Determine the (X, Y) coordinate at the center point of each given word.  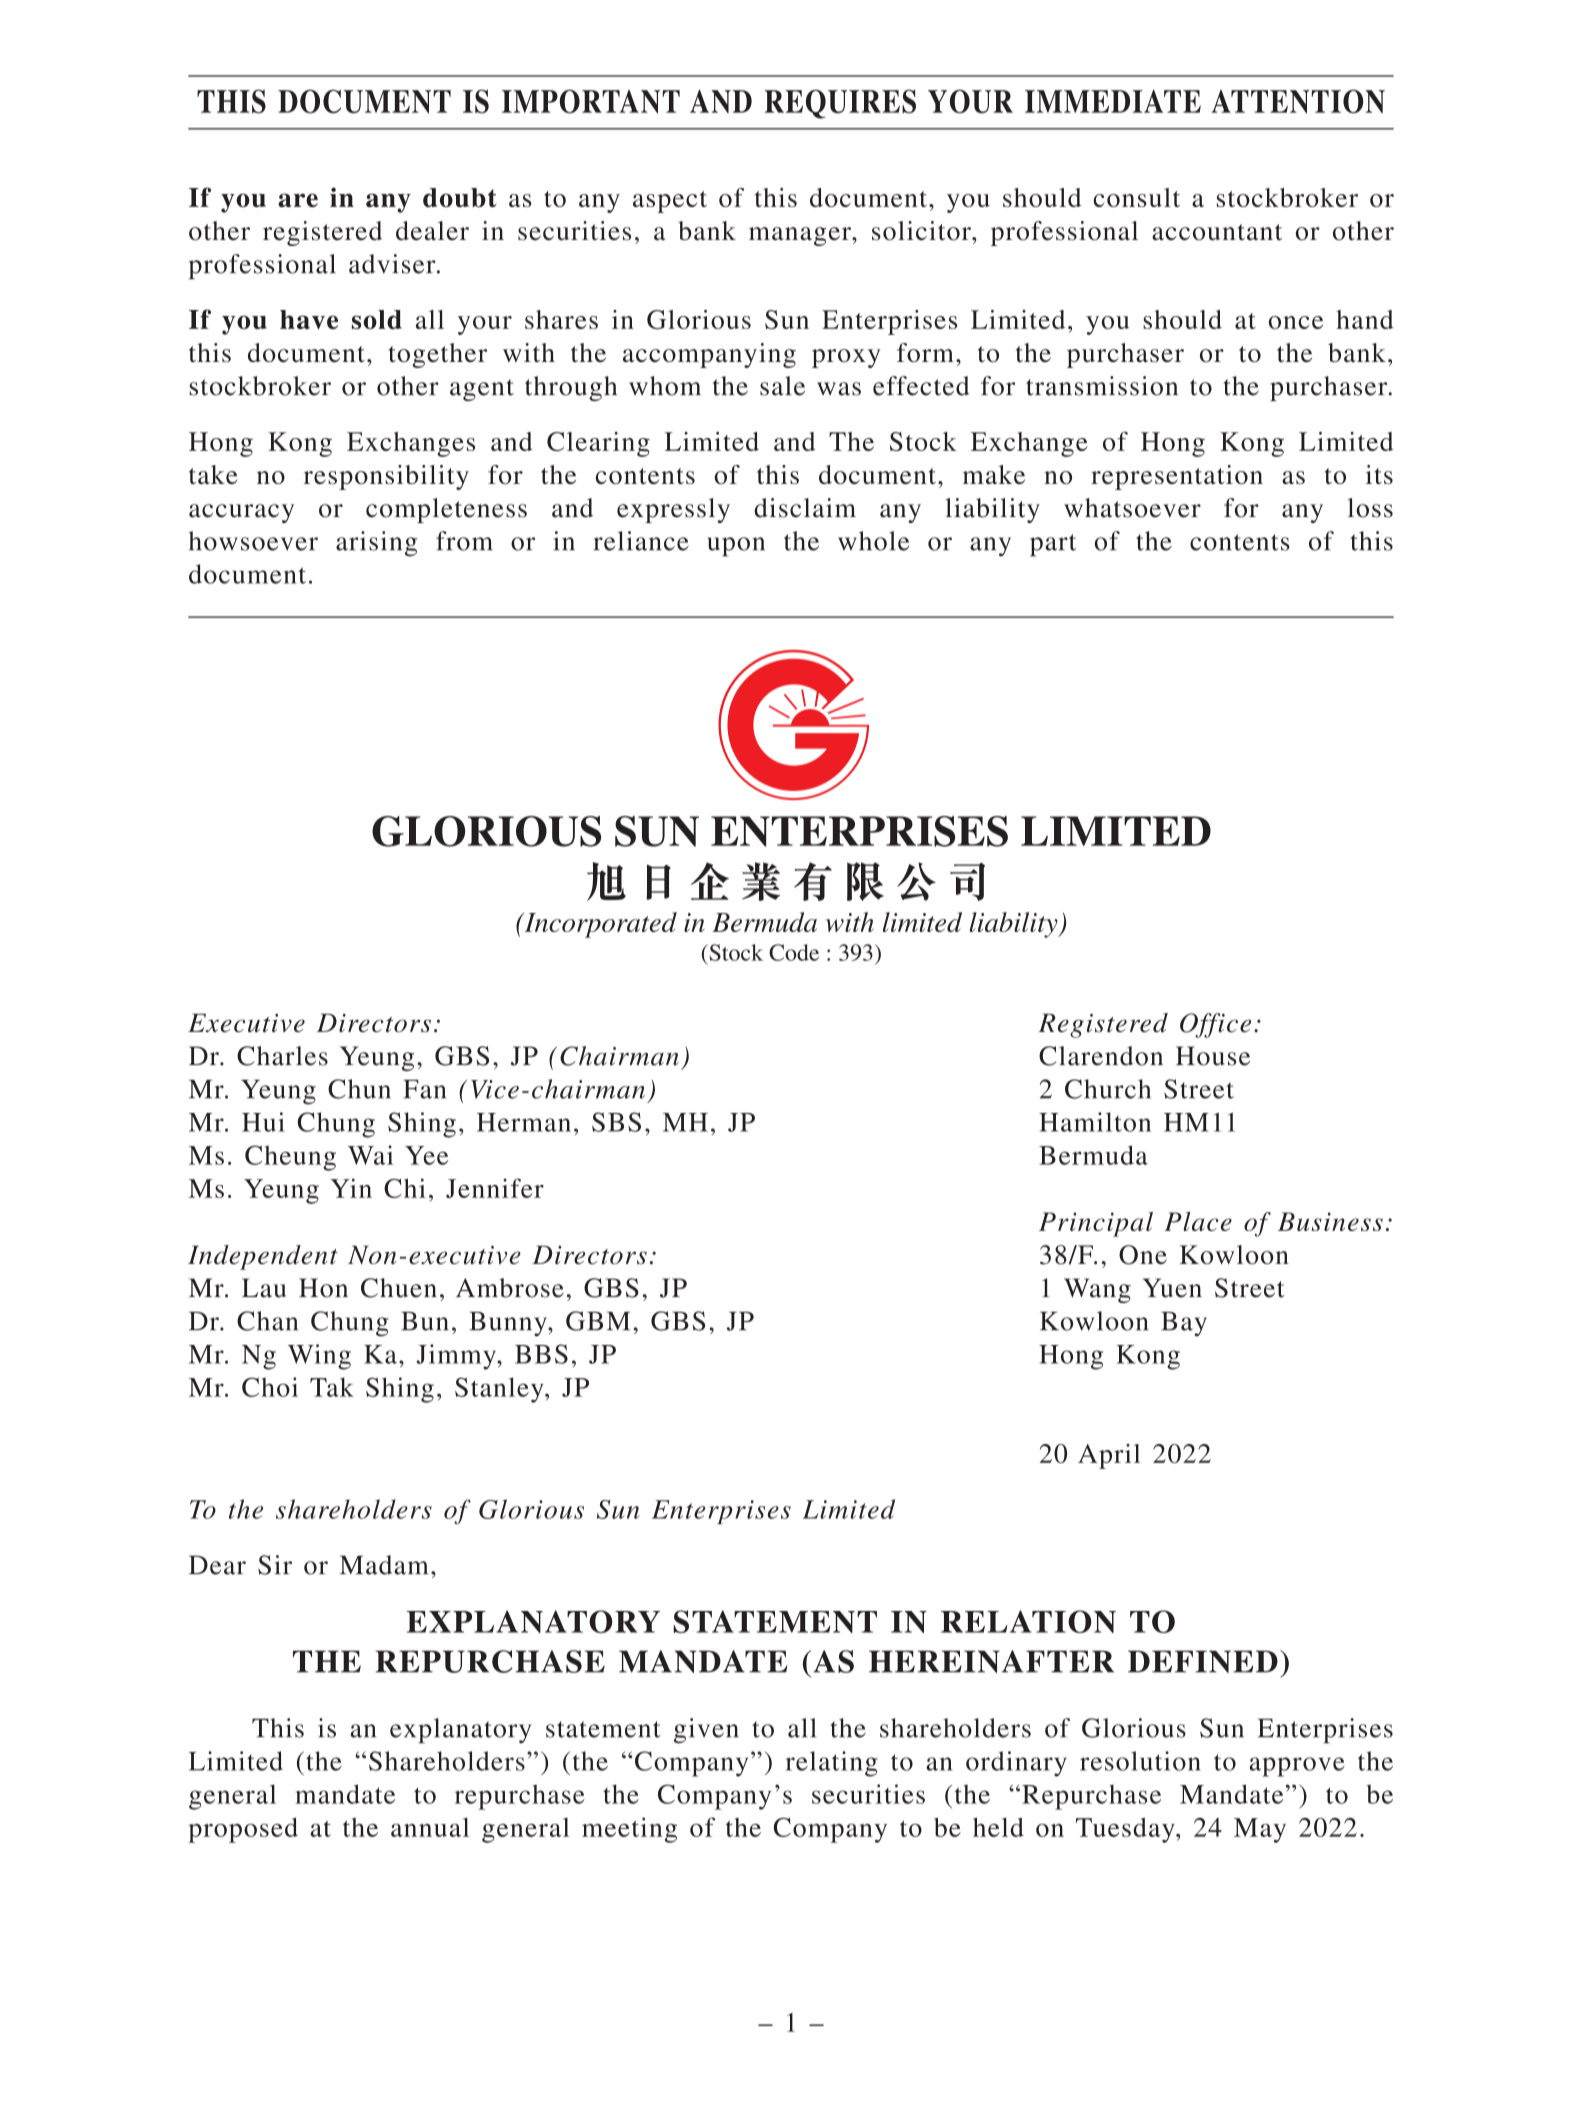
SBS (616, 1122)
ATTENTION (1298, 101)
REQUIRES (840, 104)
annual (430, 1827)
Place (1198, 1221)
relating (832, 1764)
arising (376, 544)
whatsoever (1132, 508)
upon (736, 547)
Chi (405, 1188)
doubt (460, 198)
